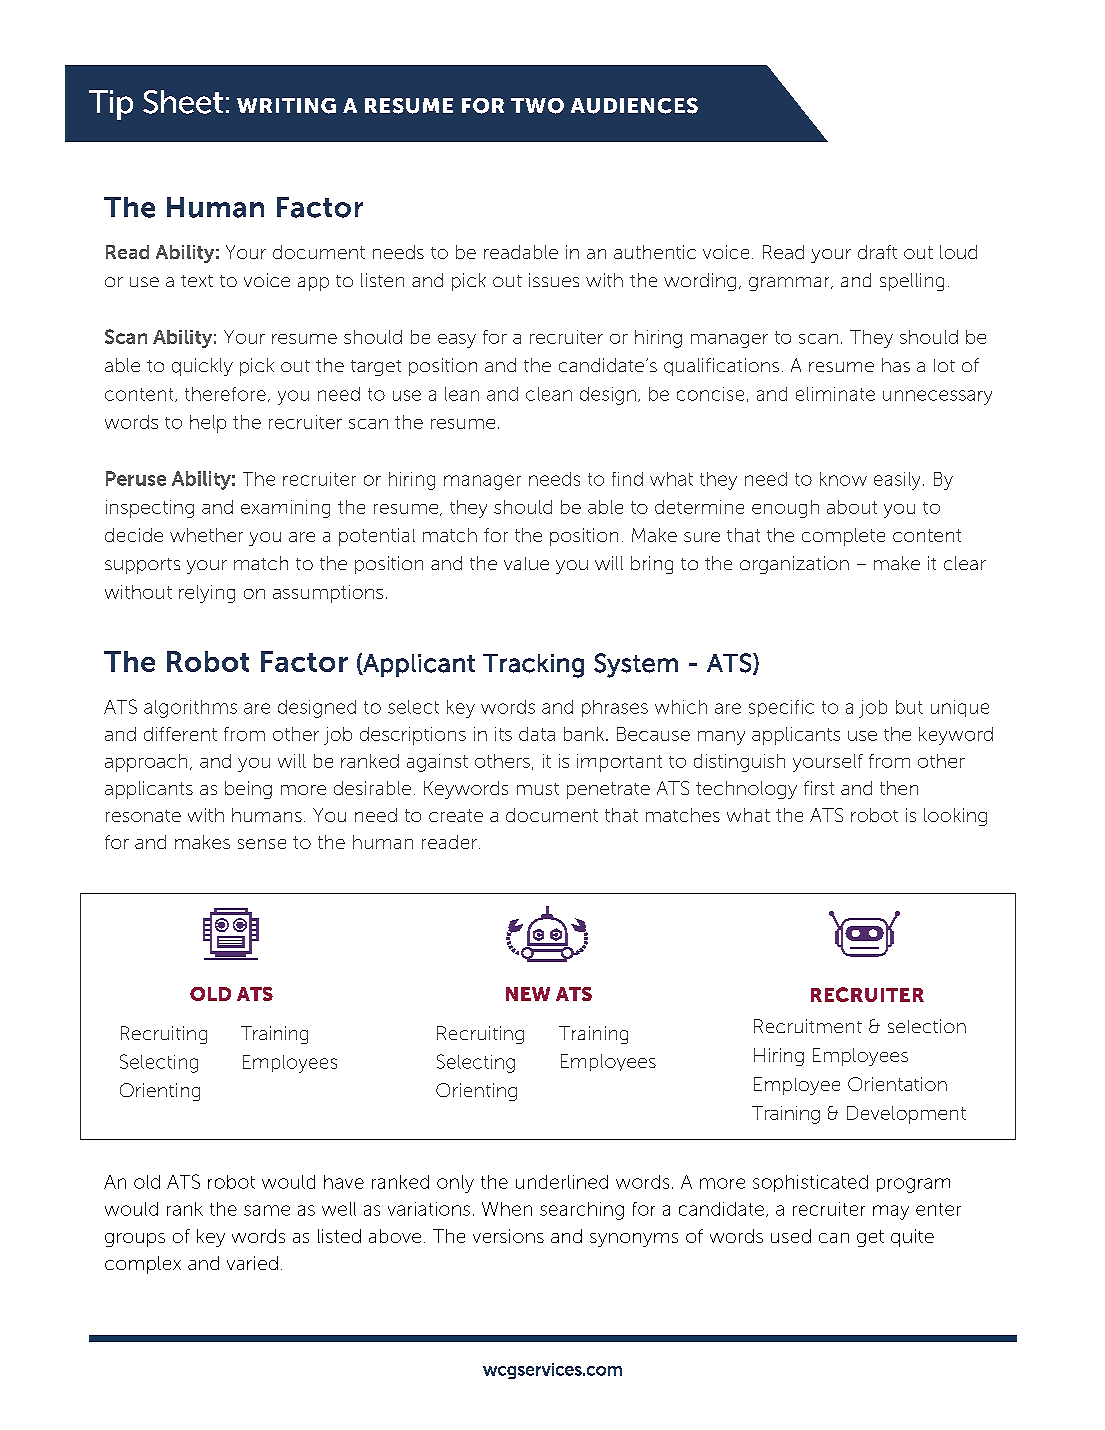  What do you see at coordinates (457, 341) in the screenshot?
I see `easy` at bounding box center [457, 341].
